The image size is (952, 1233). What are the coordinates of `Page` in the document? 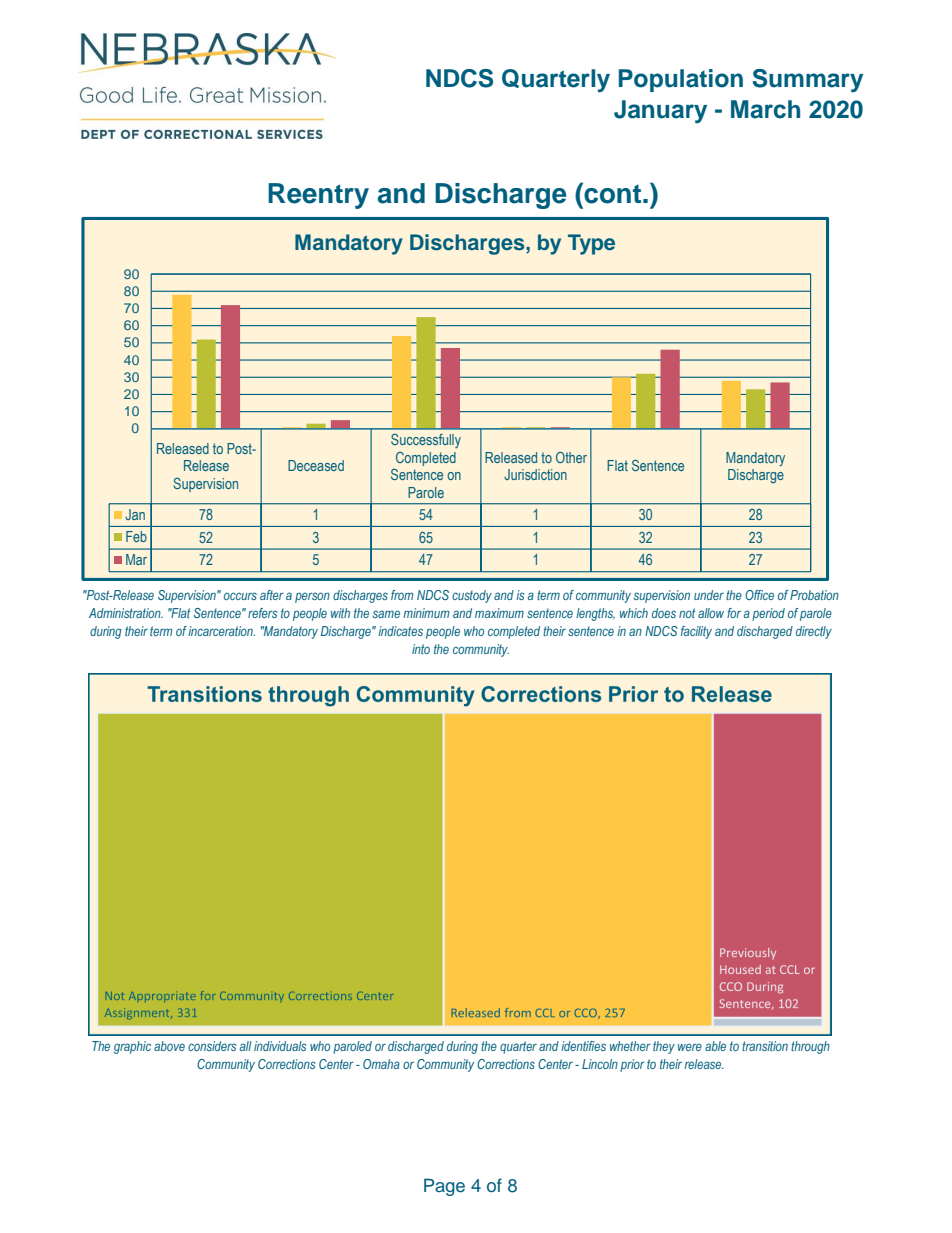 It's located at (444, 1187).
